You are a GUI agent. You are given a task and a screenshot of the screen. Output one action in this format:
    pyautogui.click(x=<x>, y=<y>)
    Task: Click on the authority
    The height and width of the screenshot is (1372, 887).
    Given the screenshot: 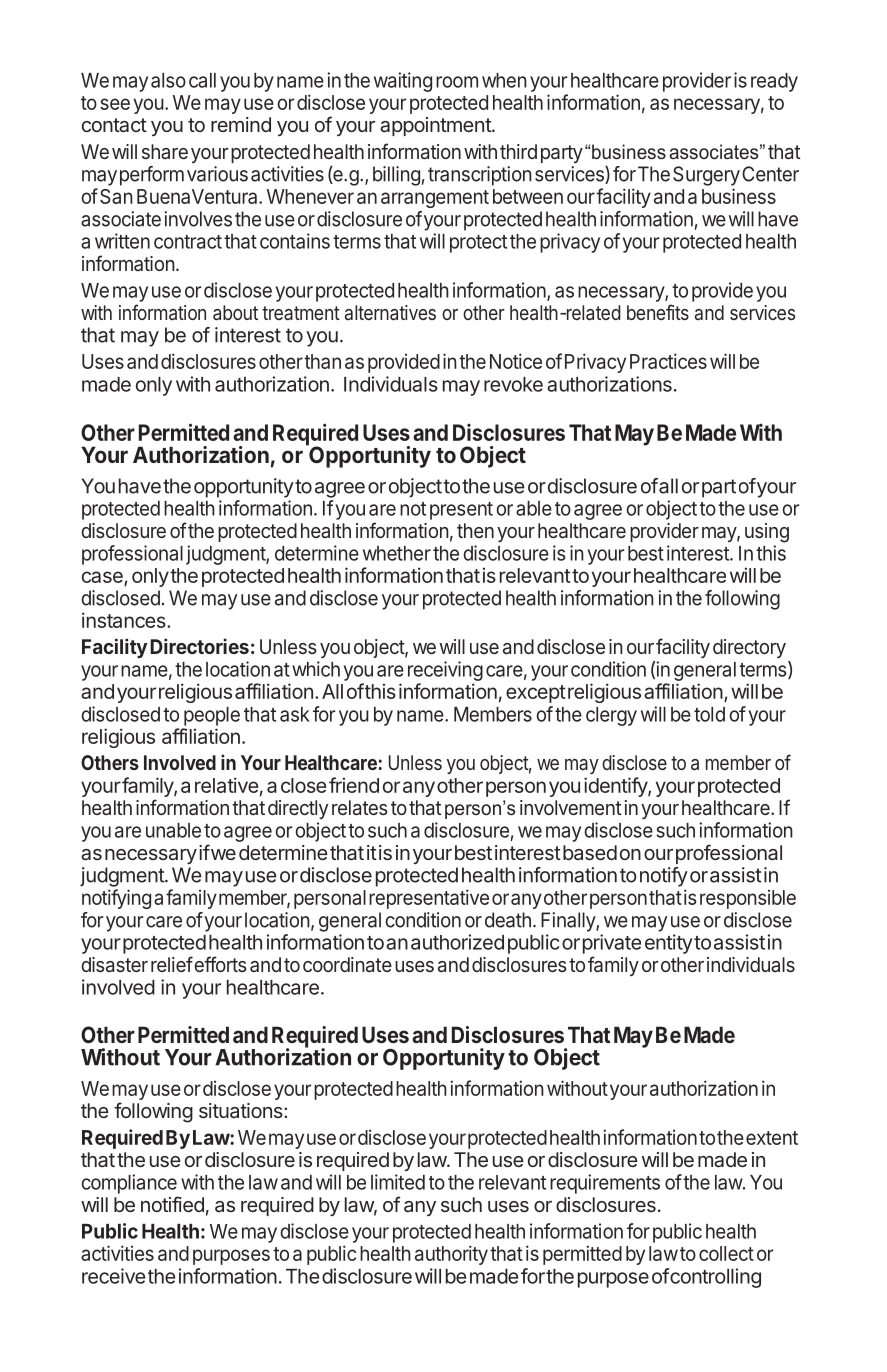 What is the action you would take?
    pyautogui.click(x=451, y=1255)
